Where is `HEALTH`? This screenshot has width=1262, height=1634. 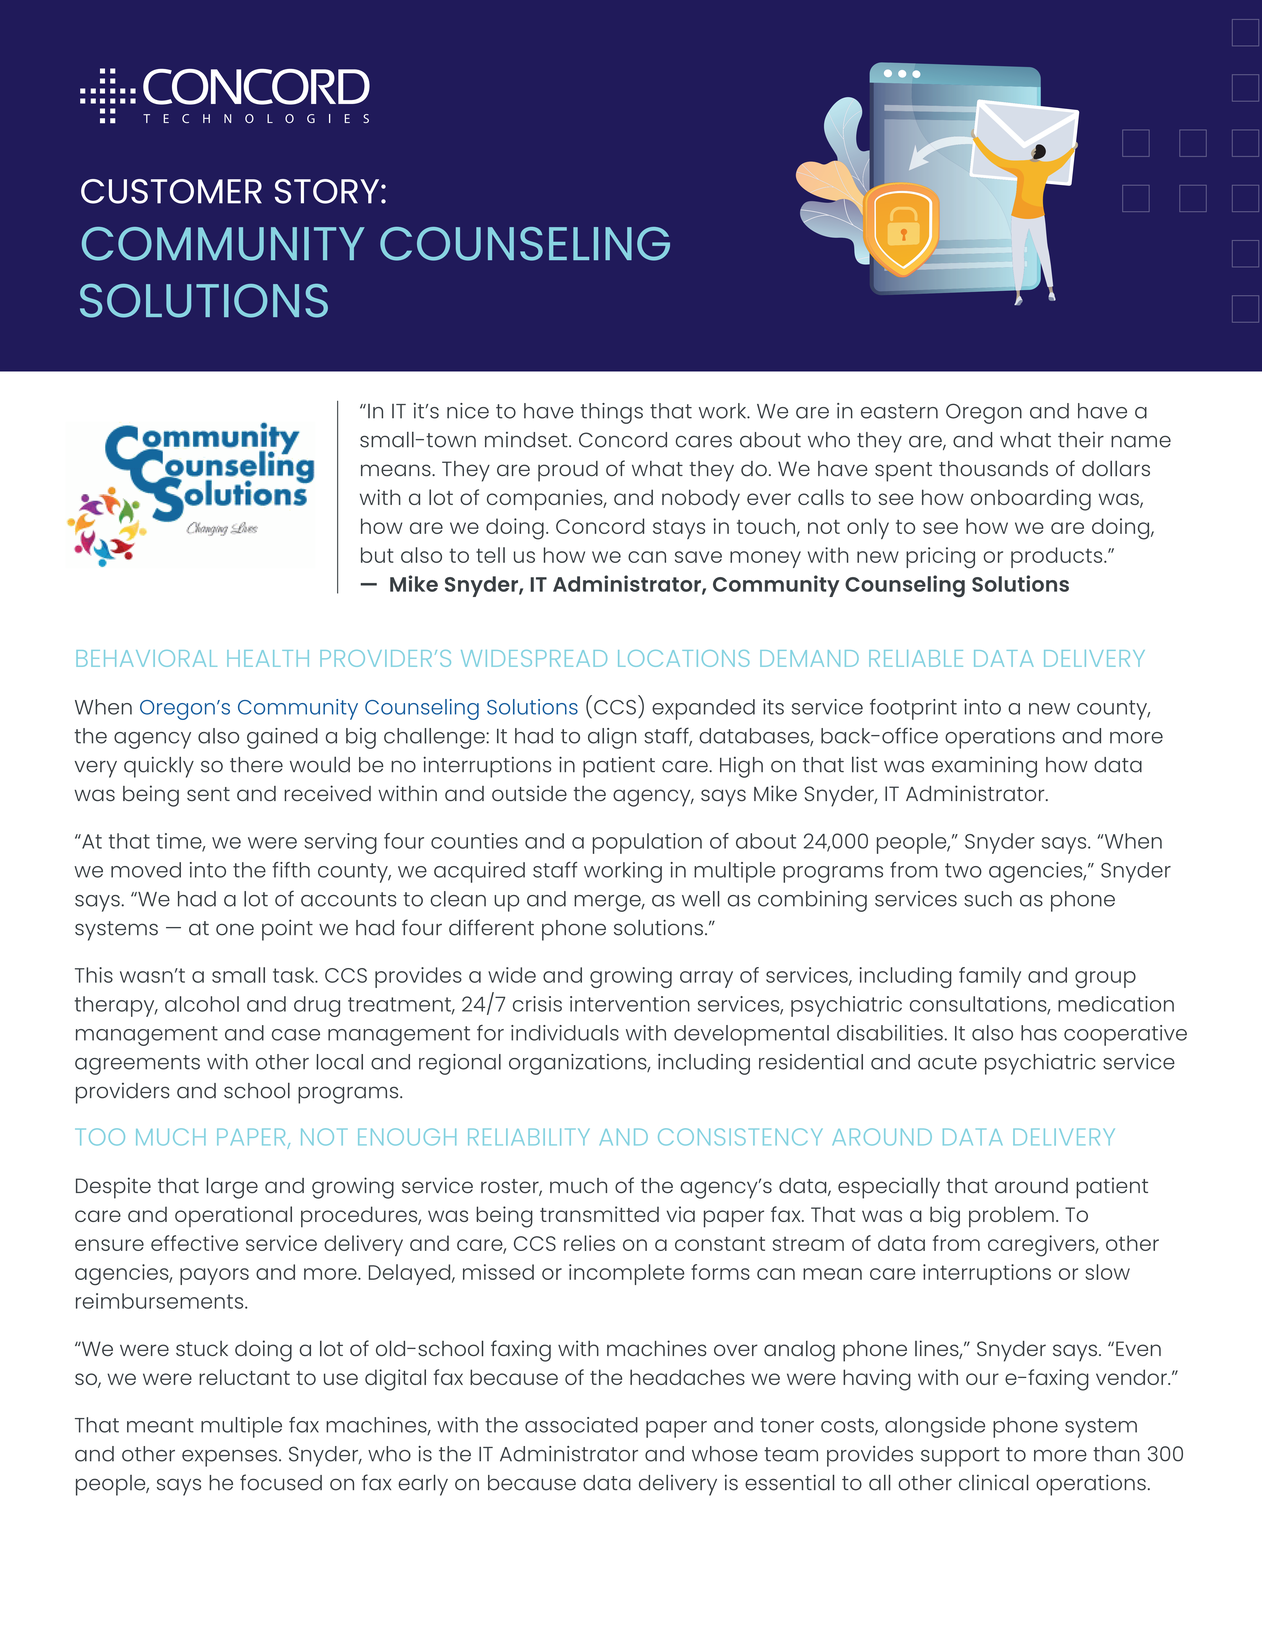 HEALTH is located at coordinates (268, 658).
